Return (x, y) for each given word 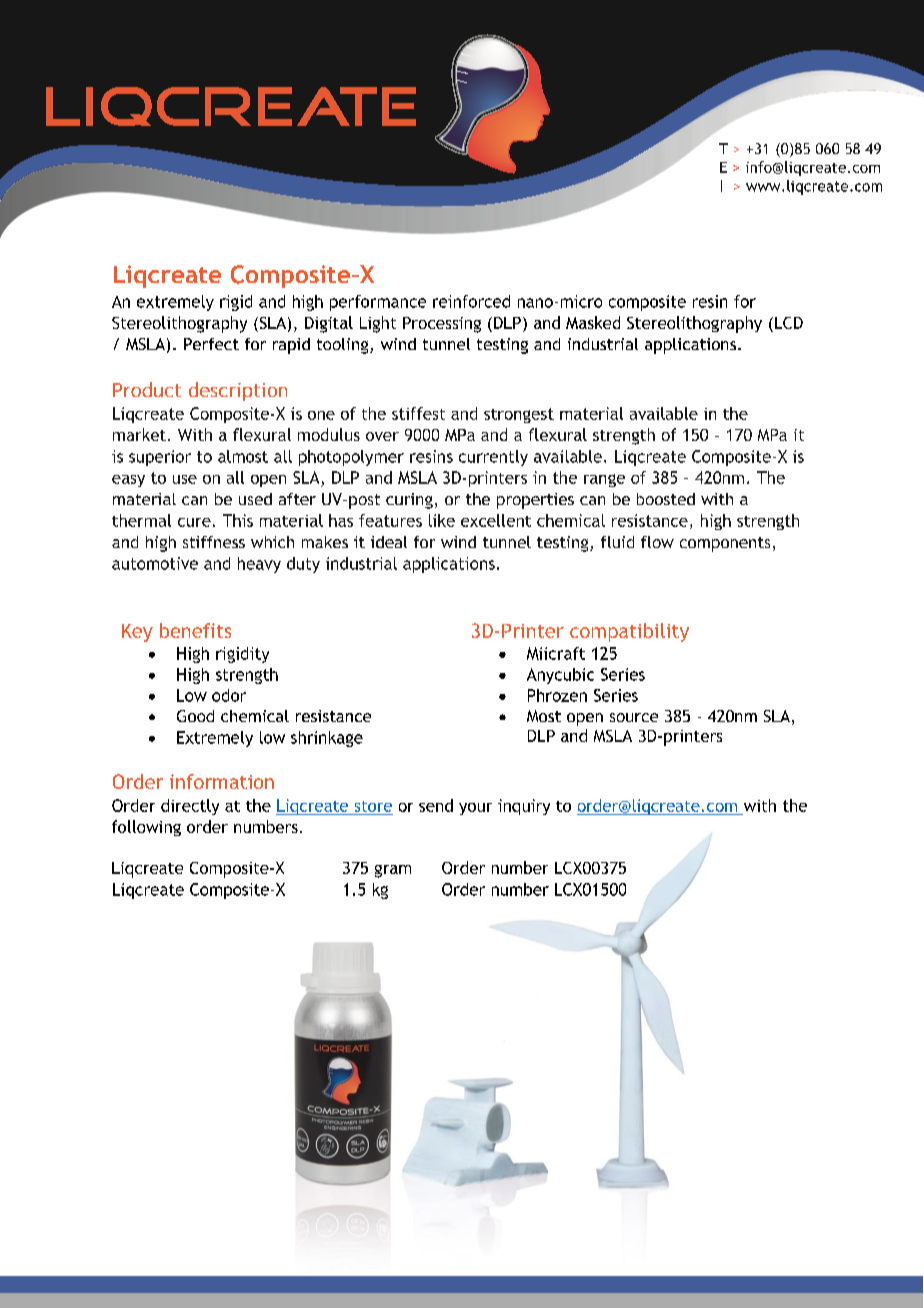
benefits (195, 630)
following (146, 828)
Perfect (211, 344)
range (604, 480)
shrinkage (327, 739)
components (725, 544)
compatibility (629, 632)
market (139, 434)
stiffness (214, 542)
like (442, 520)
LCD (787, 324)
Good (195, 716)
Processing (442, 325)
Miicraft (556, 653)
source (634, 717)
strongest (519, 415)
